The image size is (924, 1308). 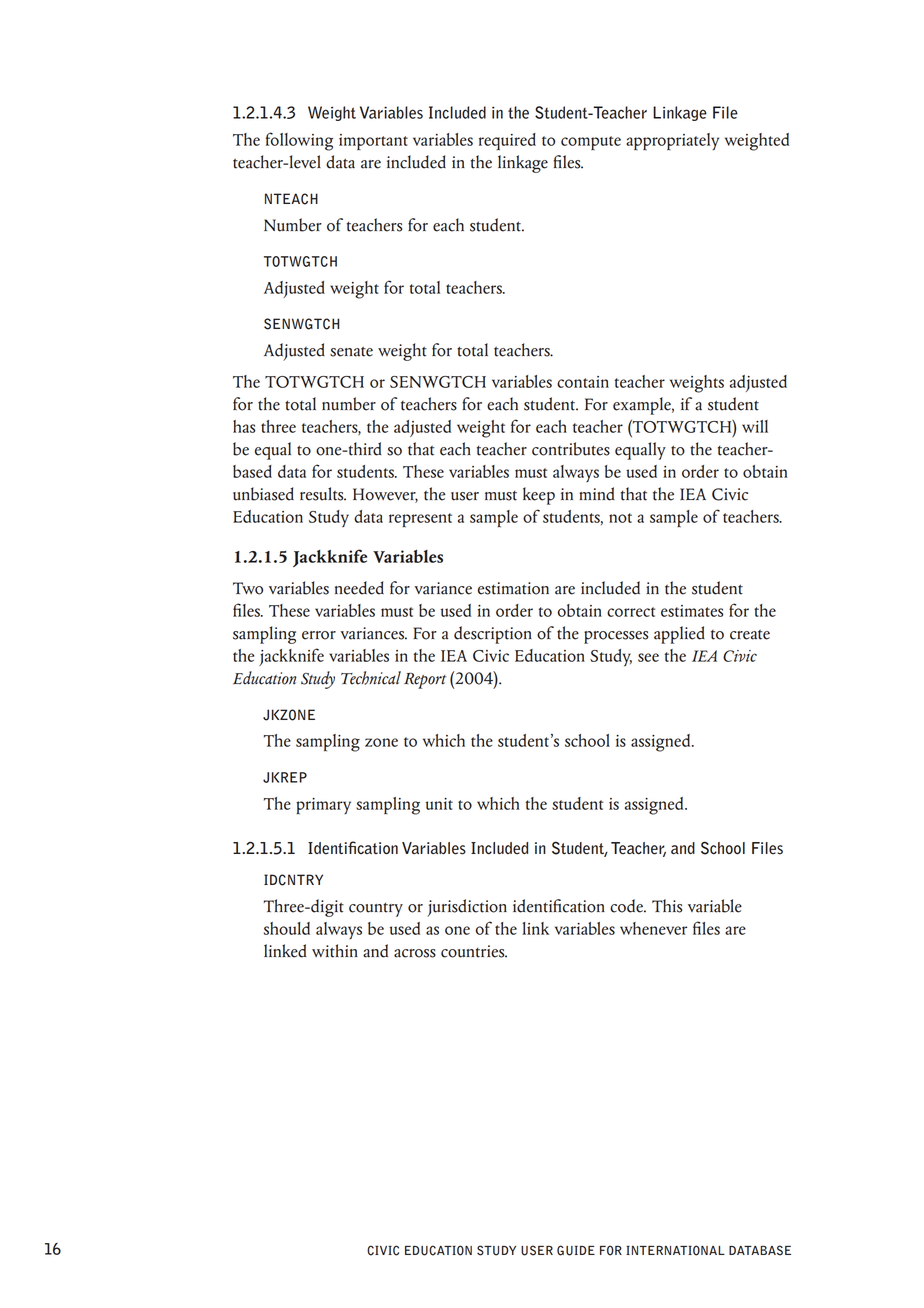 I want to click on This, so click(x=667, y=906).
